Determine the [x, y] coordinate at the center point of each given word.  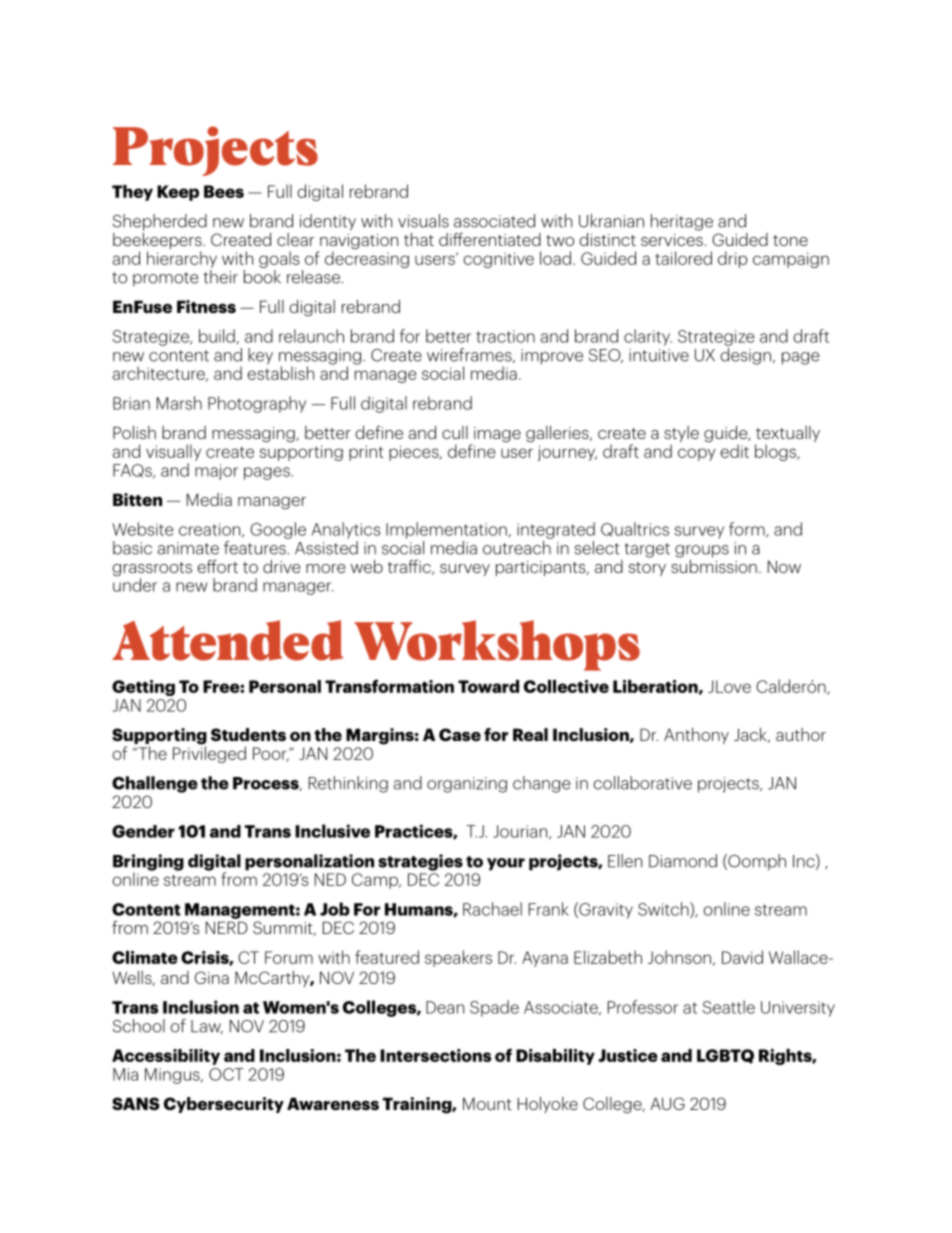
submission [714, 565]
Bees [224, 191]
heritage [682, 222]
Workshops [497, 645]
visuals [423, 221]
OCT [226, 1074]
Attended [227, 640]
